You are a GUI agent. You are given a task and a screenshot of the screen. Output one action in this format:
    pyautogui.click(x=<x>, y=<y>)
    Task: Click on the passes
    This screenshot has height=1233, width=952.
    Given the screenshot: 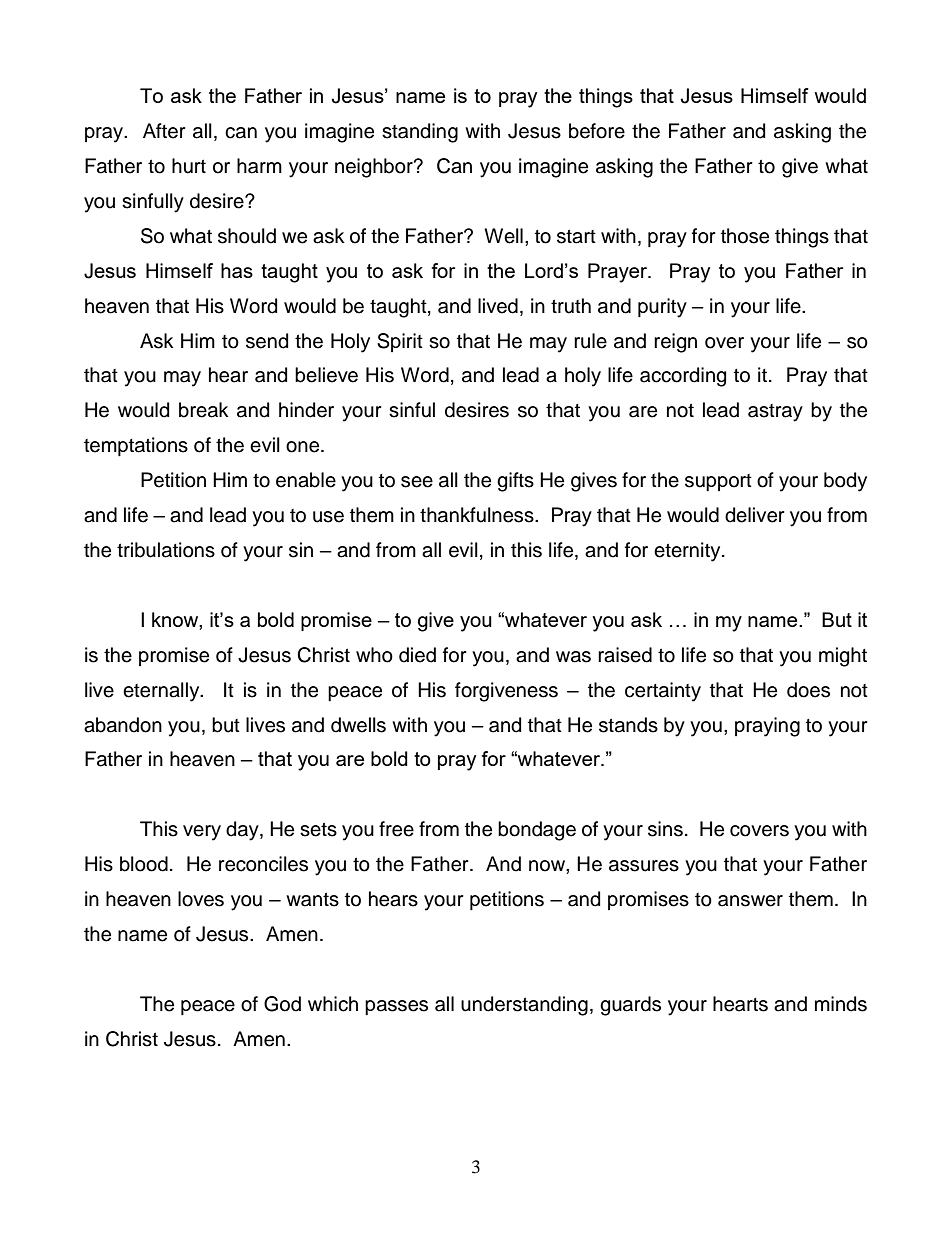 What is the action you would take?
    pyautogui.click(x=396, y=1007)
